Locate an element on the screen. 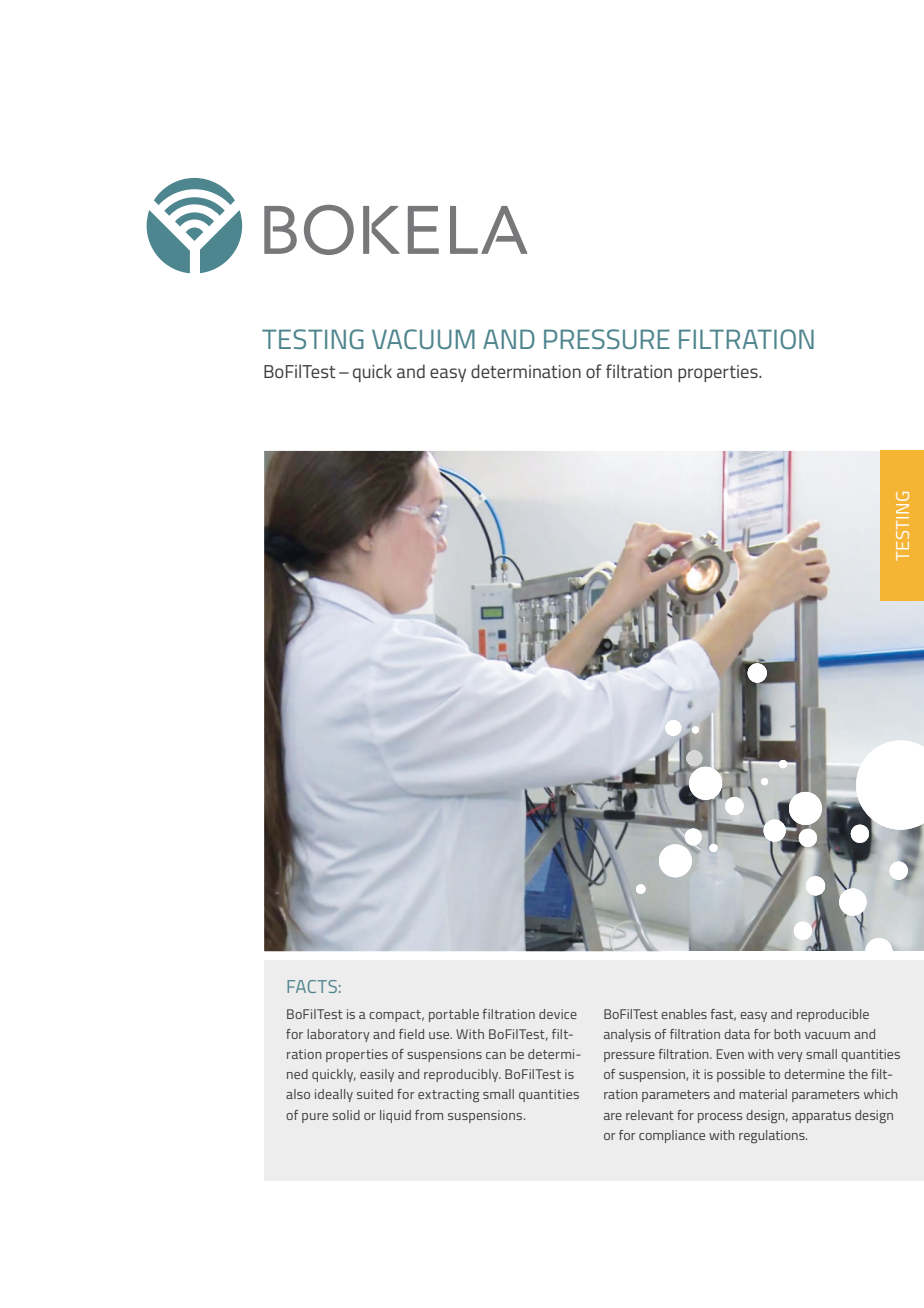  pure is located at coordinates (315, 1118).
